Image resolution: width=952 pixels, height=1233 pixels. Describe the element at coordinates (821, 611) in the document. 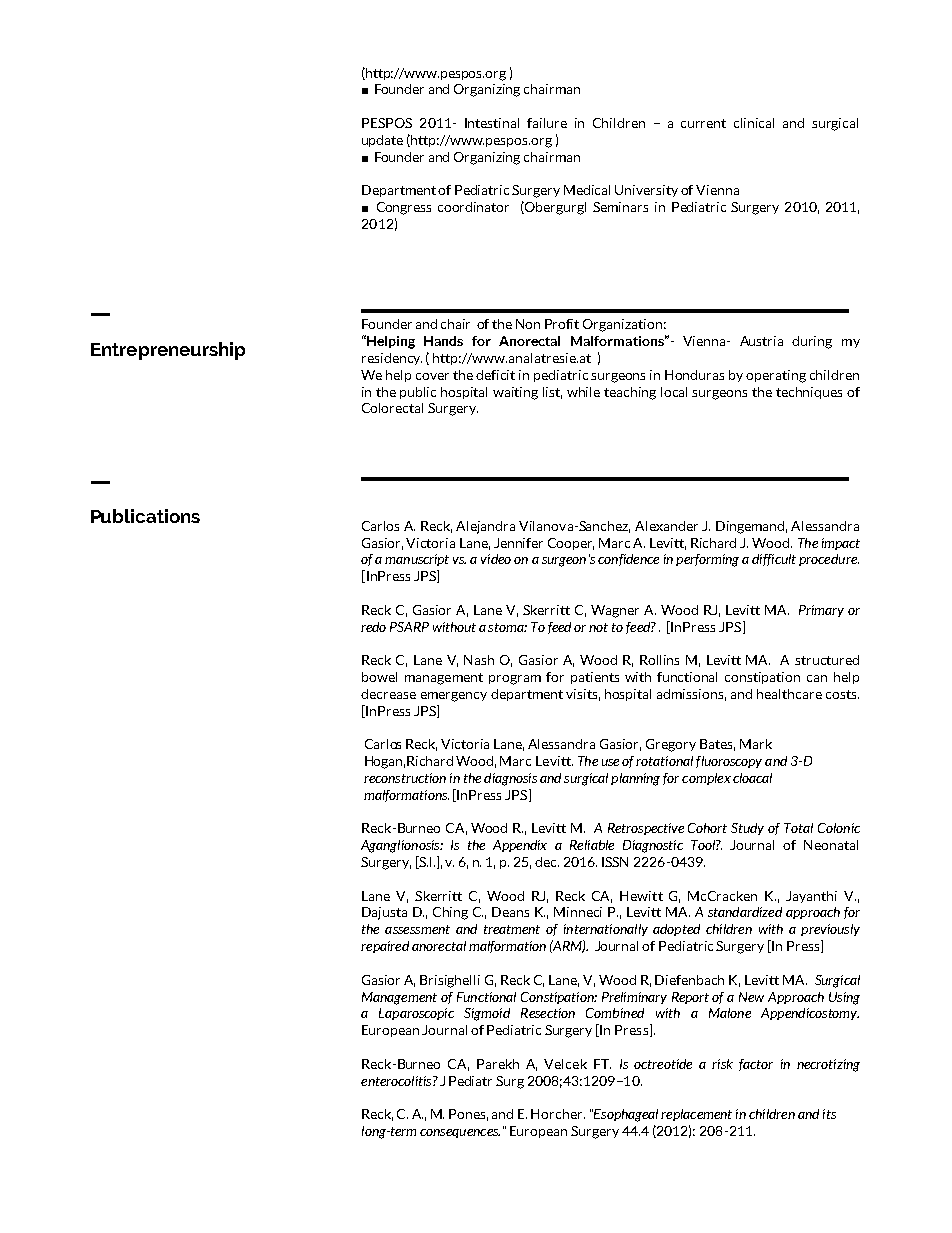

I see `Primary` at that location.
